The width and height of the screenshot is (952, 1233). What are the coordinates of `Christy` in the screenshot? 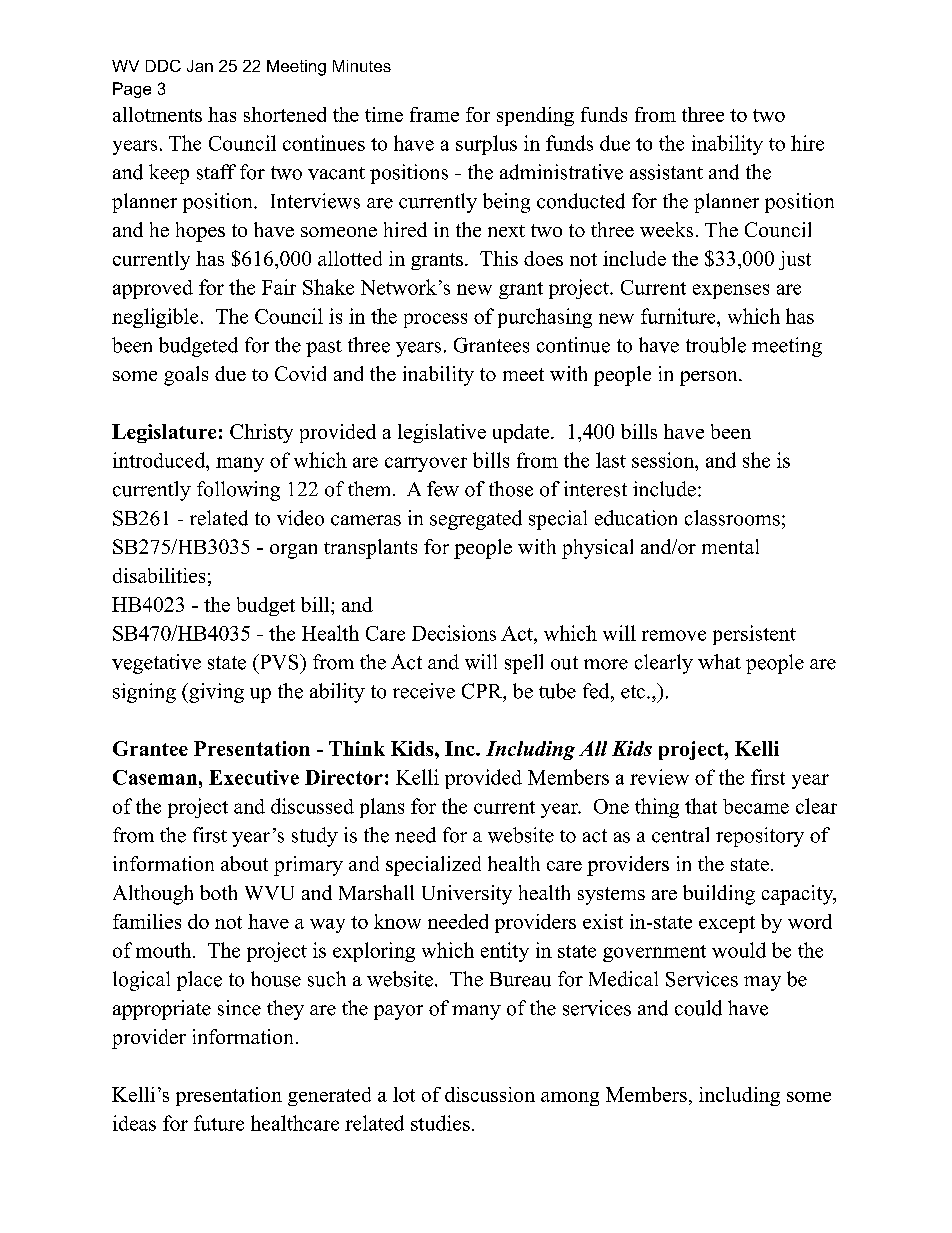 It's located at (261, 433).
